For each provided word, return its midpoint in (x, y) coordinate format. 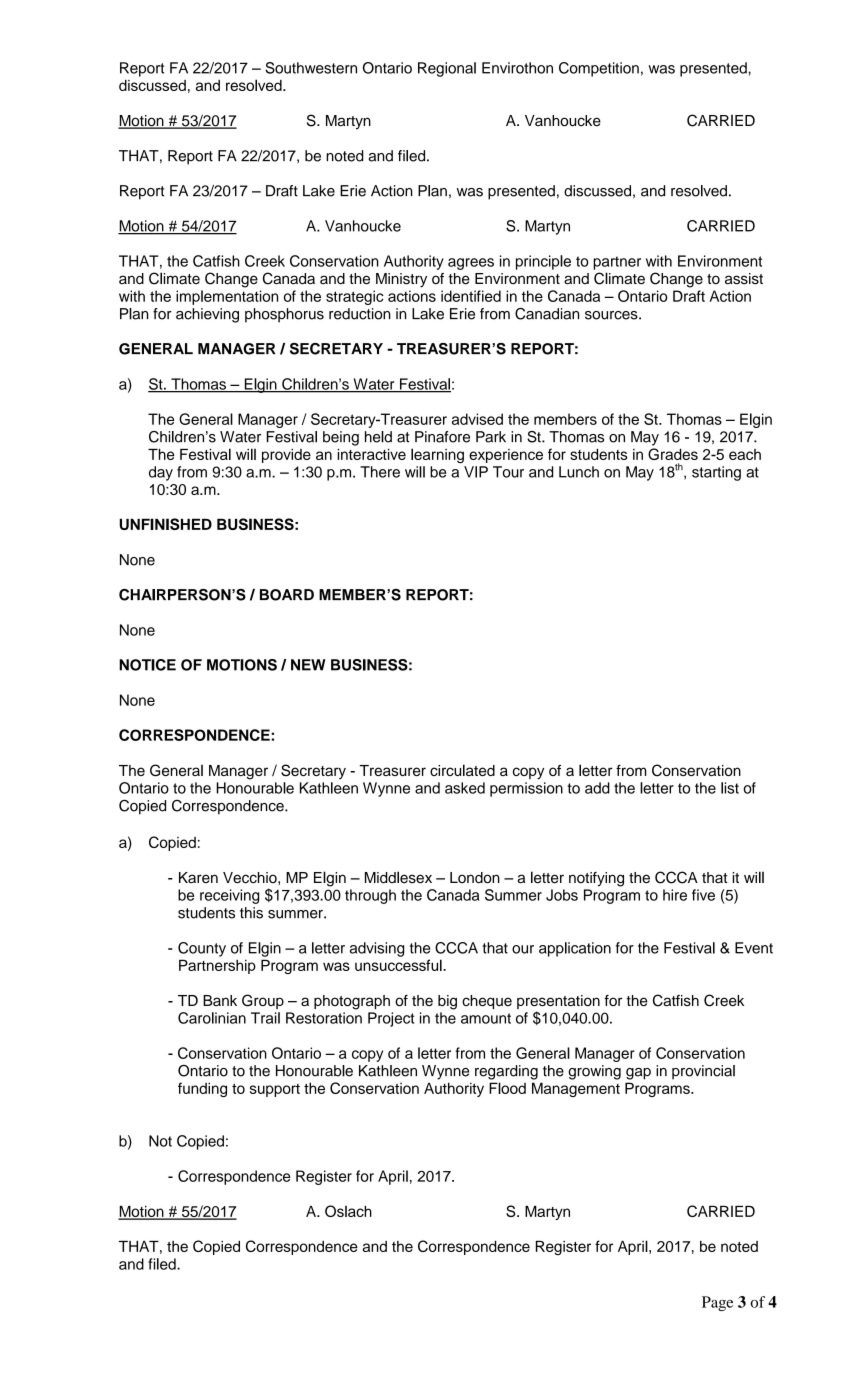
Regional (447, 69)
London (475, 878)
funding (202, 1089)
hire (675, 895)
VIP (476, 472)
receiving (229, 896)
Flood (507, 1088)
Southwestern (311, 68)
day (161, 473)
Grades (673, 454)
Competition (599, 69)
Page (717, 1303)
